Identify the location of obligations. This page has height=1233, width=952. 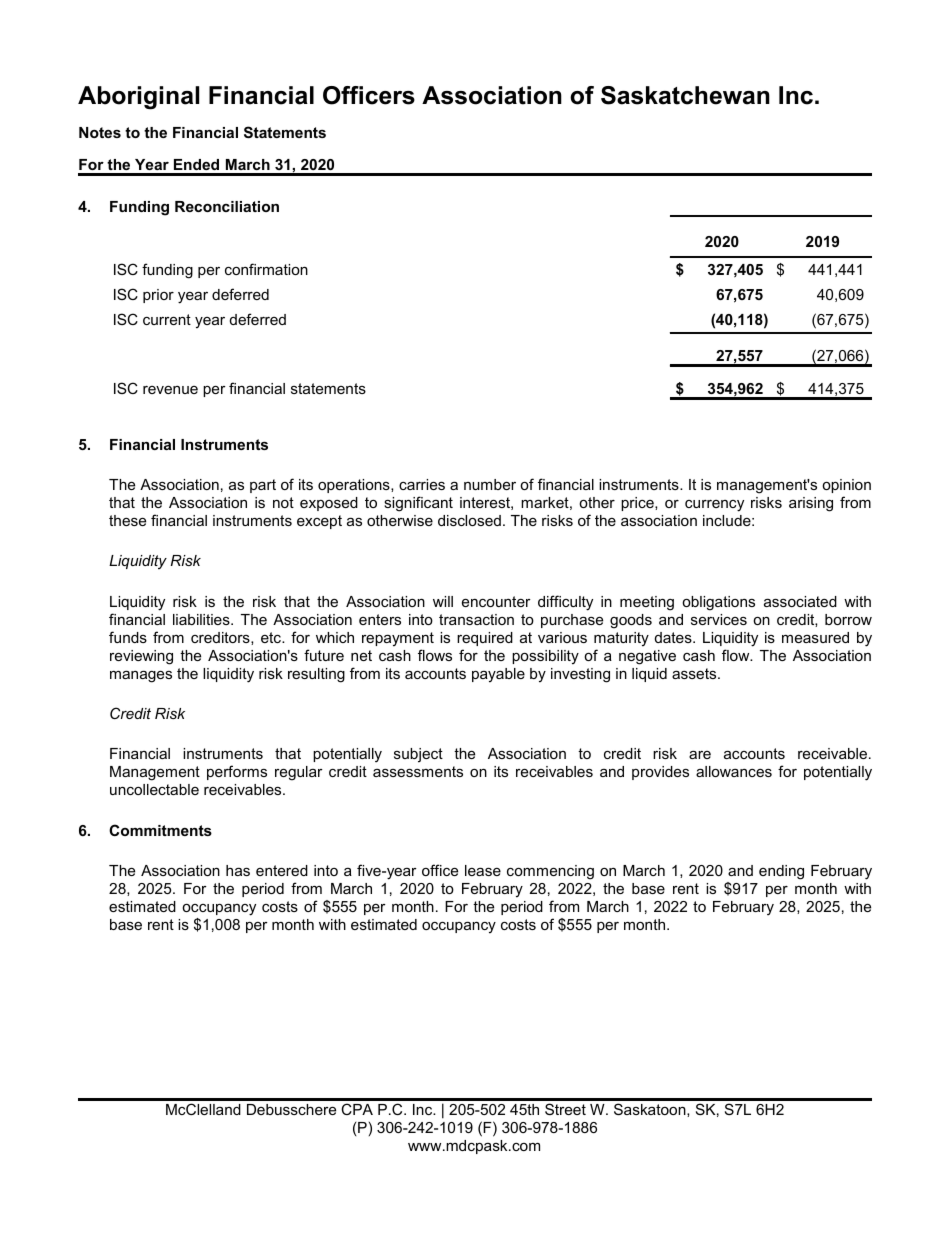
(718, 603).
